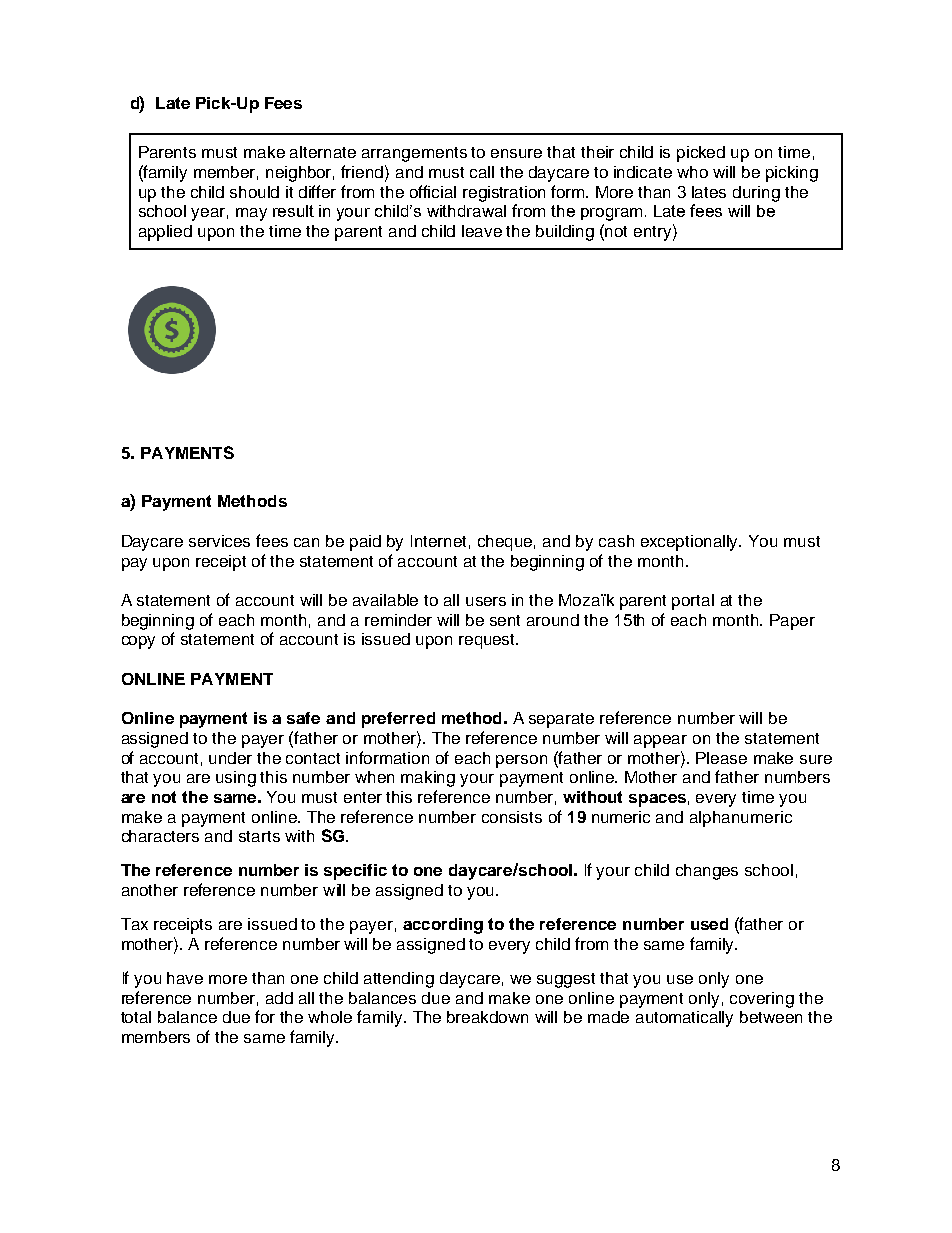 The width and height of the page is (952, 1233). Describe the element at coordinates (398, 720) in the page. I see `preferred` at that location.
